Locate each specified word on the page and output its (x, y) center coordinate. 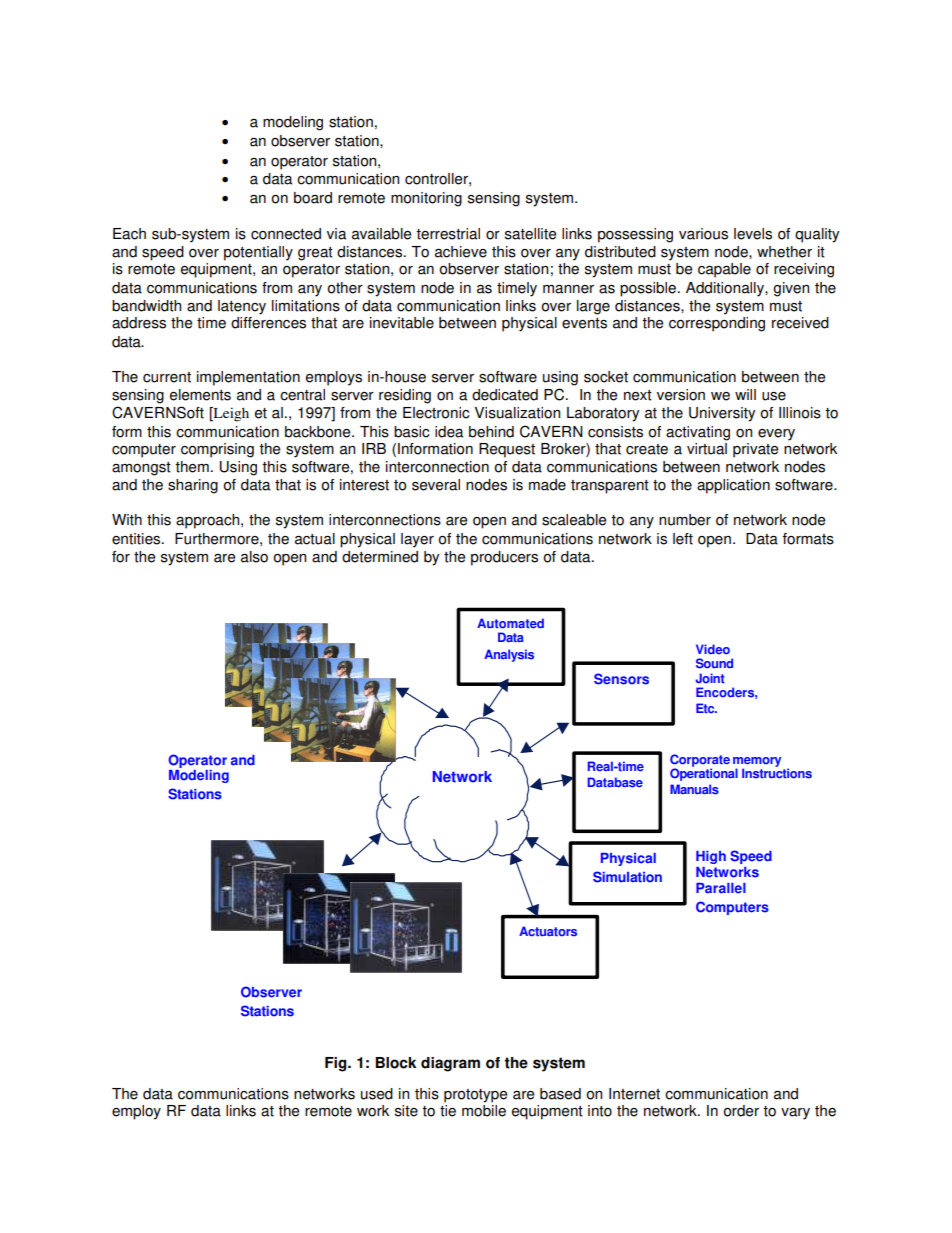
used (377, 1094)
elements (200, 395)
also (254, 557)
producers (504, 558)
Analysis (509, 655)
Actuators (548, 931)
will (745, 394)
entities (137, 539)
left (683, 539)
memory (757, 763)
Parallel (721, 888)
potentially (258, 253)
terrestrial (448, 234)
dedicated (505, 395)
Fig (337, 1064)
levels (753, 234)
